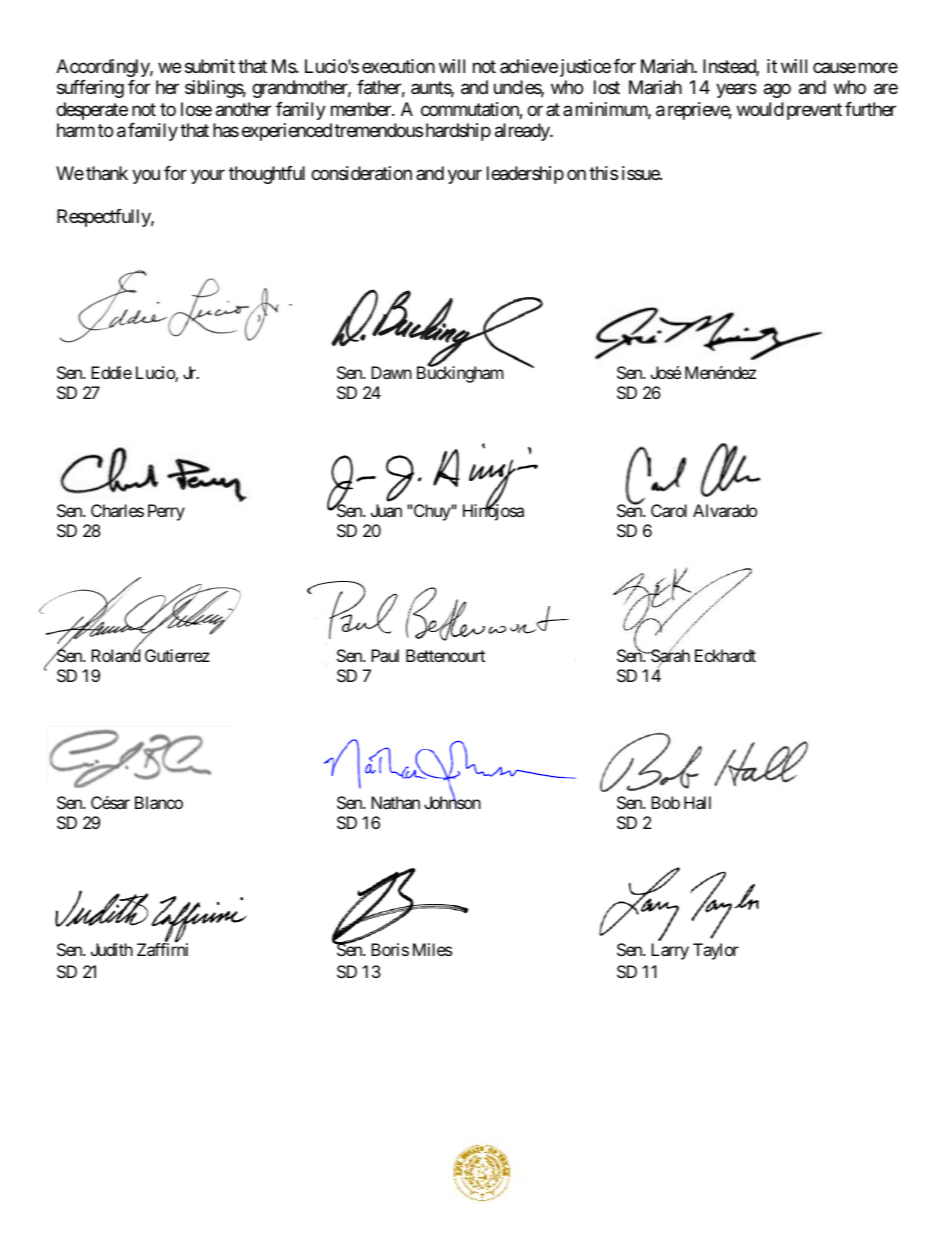 The height and width of the page is (1233, 952). What do you see at coordinates (166, 512) in the page?
I see `Perry` at bounding box center [166, 512].
